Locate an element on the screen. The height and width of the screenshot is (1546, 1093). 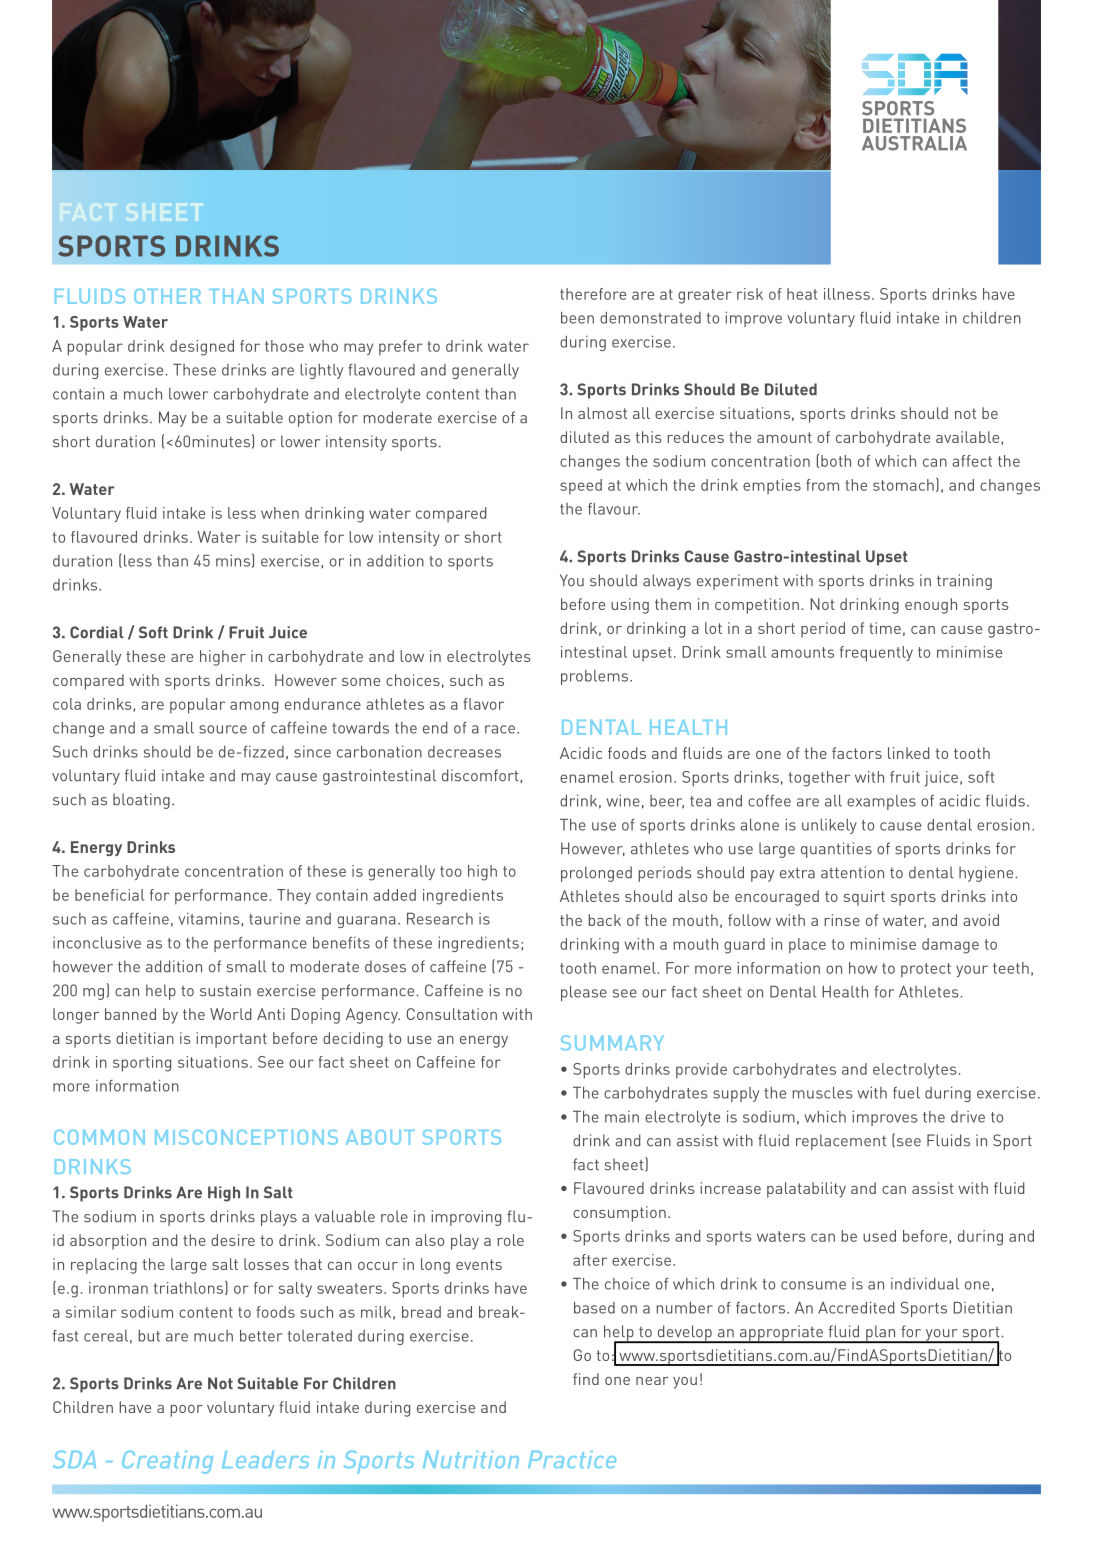
bloating is located at coordinates (141, 801).
